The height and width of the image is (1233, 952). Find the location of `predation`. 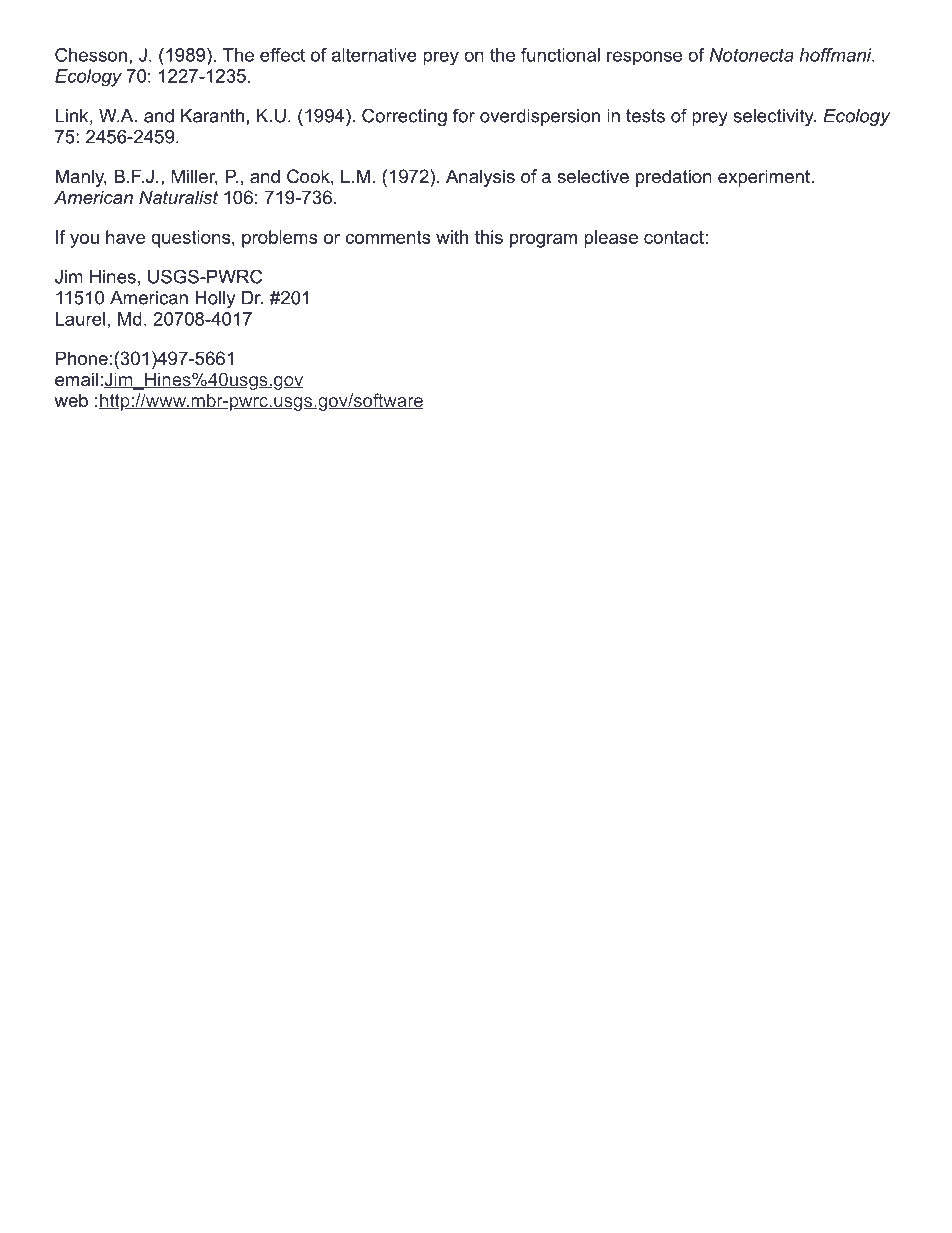

predation is located at coordinates (674, 178).
